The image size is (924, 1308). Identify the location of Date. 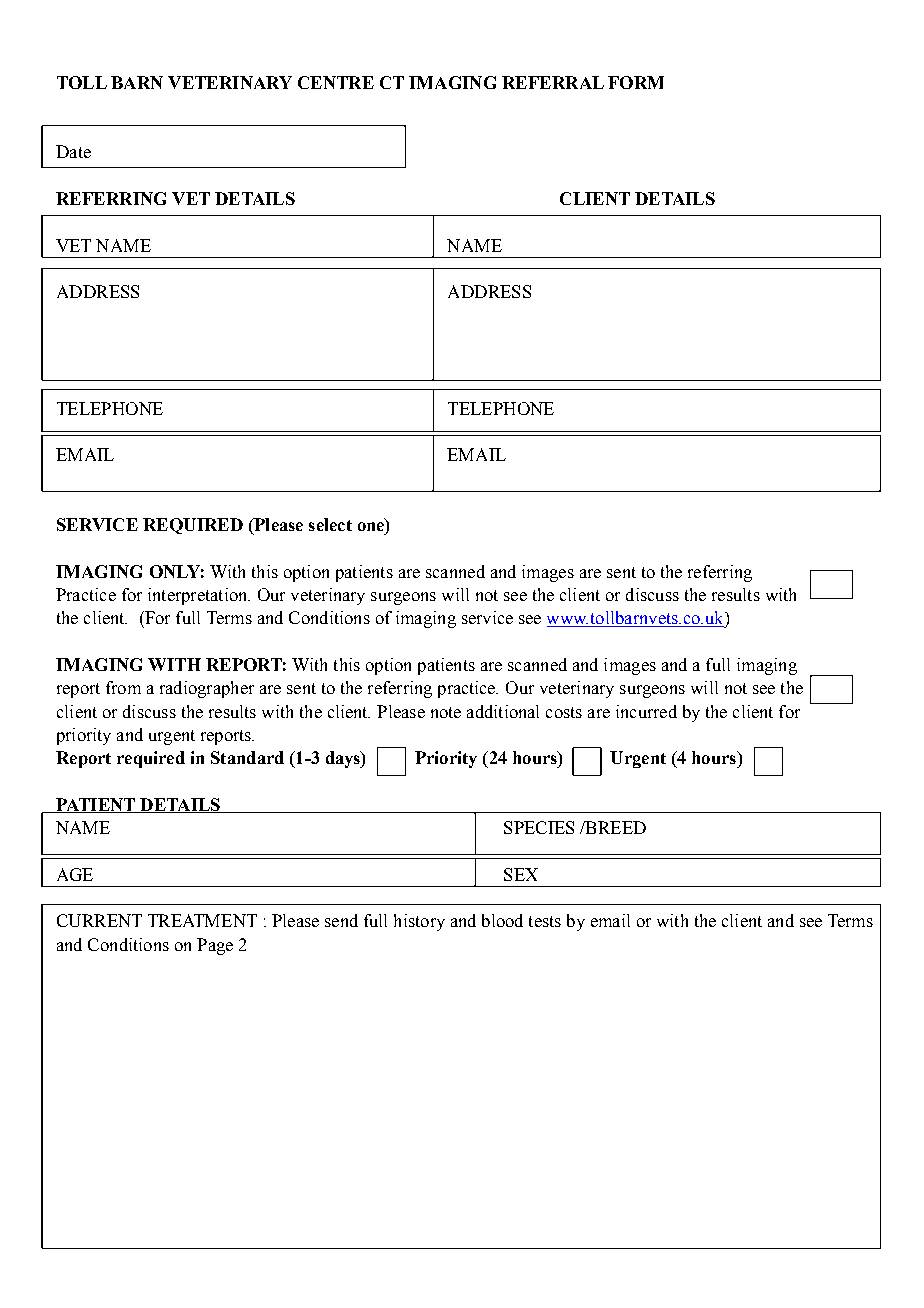
(73, 151).
